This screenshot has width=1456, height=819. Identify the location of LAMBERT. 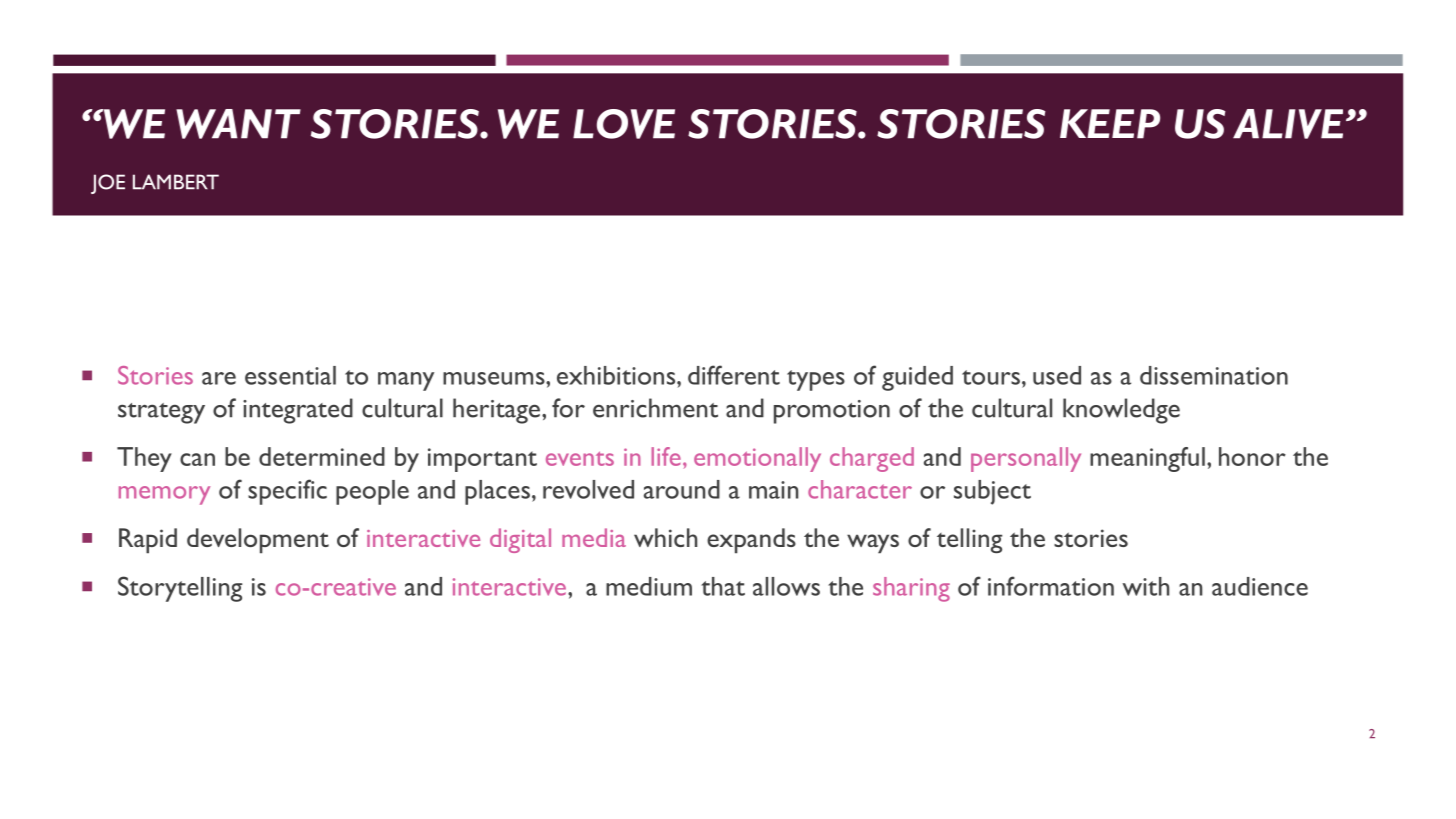
(176, 182).
